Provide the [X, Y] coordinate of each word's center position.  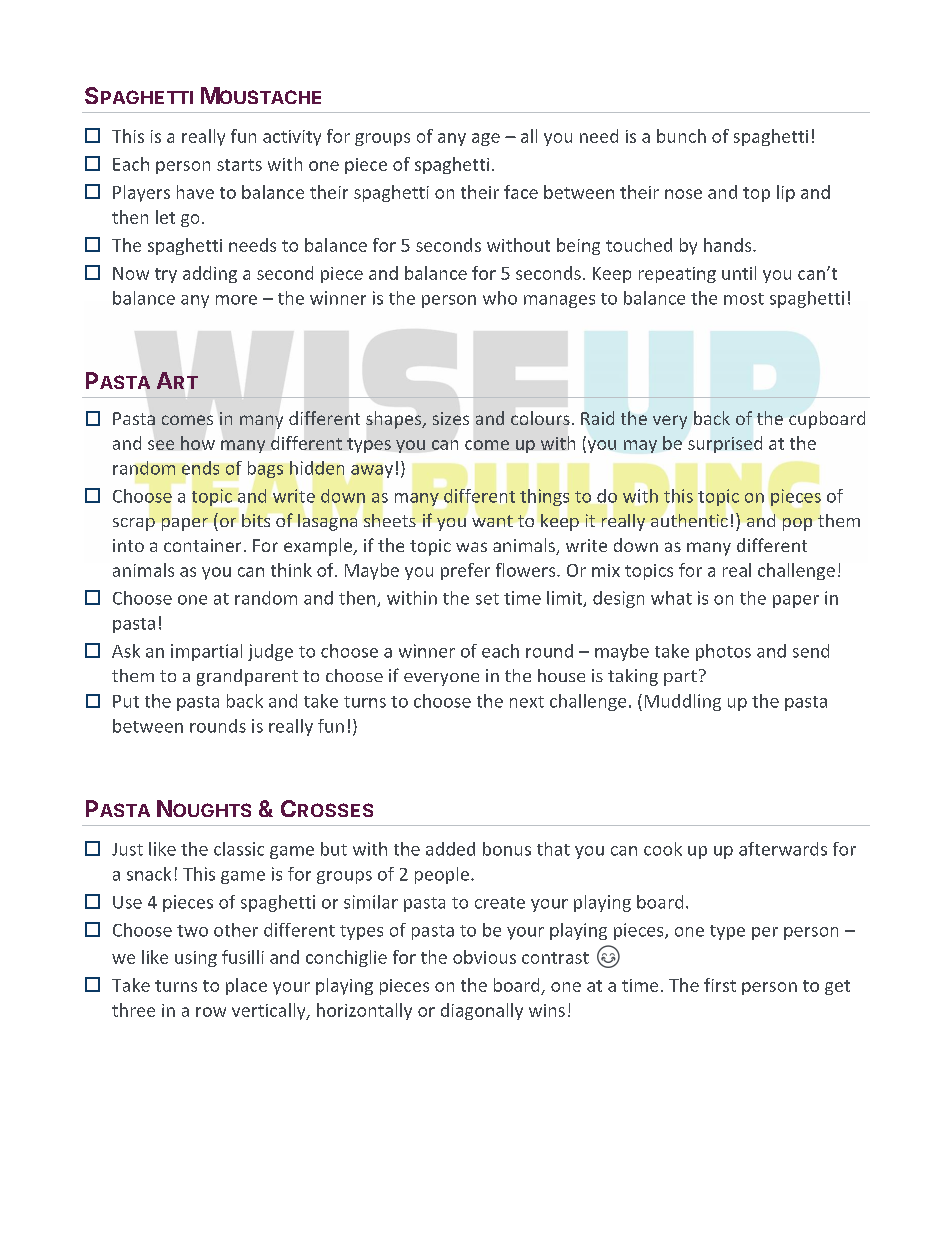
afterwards [783, 849]
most [744, 299]
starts [239, 165]
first [720, 985]
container [202, 545]
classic [239, 849]
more [236, 300]
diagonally [482, 1011]
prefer [465, 571]
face [521, 192]
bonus [507, 849]
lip [786, 193]
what [671, 598]
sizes [451, 418]
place [246, 986]
